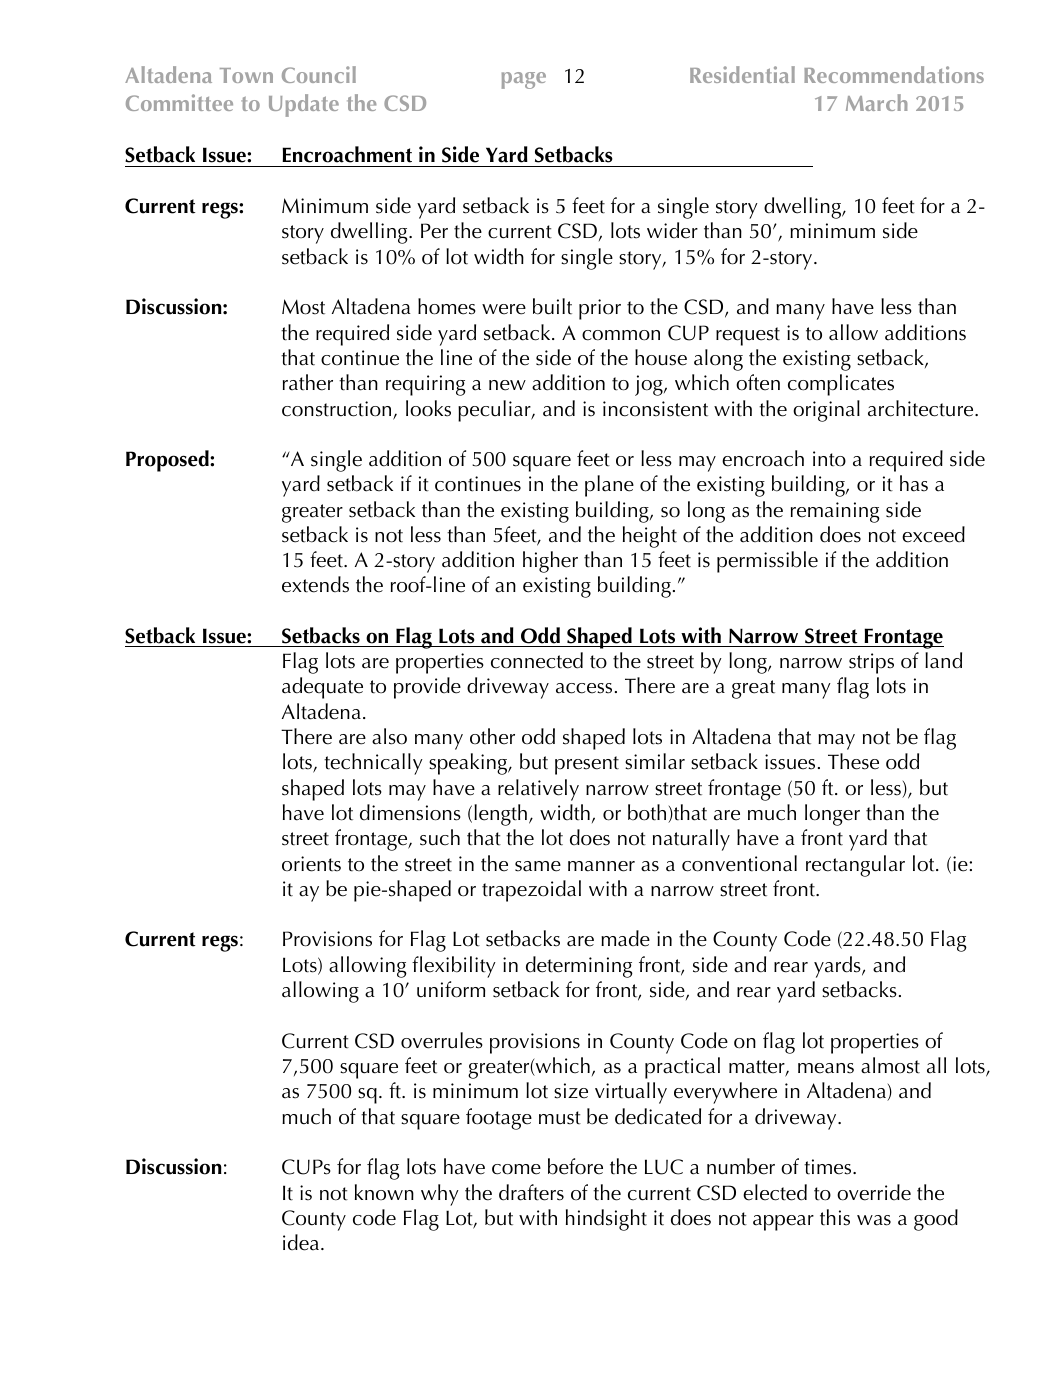 This image has width=1064, height=1377. I want to click on new, so click(507, 385).
